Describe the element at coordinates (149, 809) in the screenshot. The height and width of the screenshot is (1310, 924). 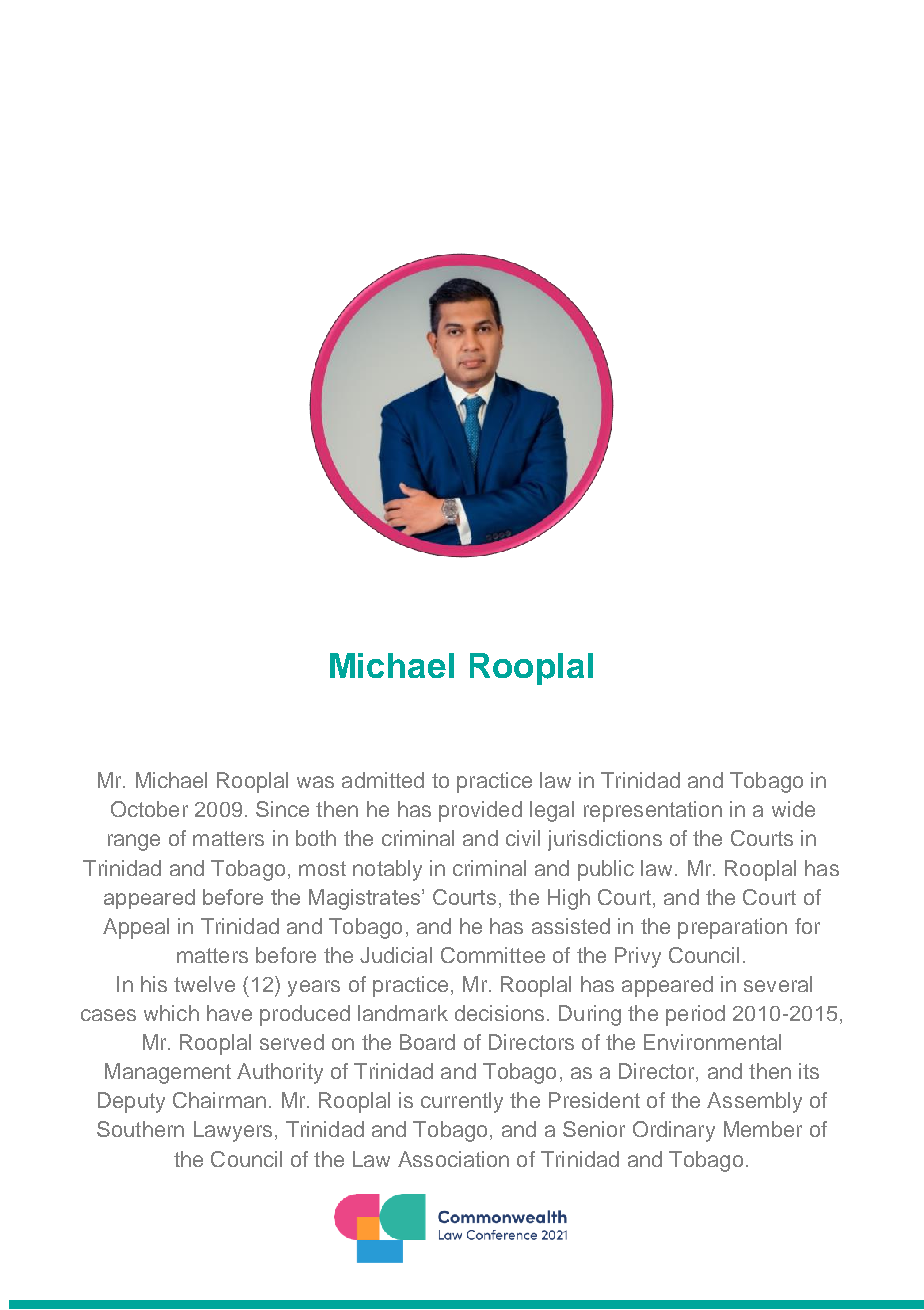
I see `October` at that location.
